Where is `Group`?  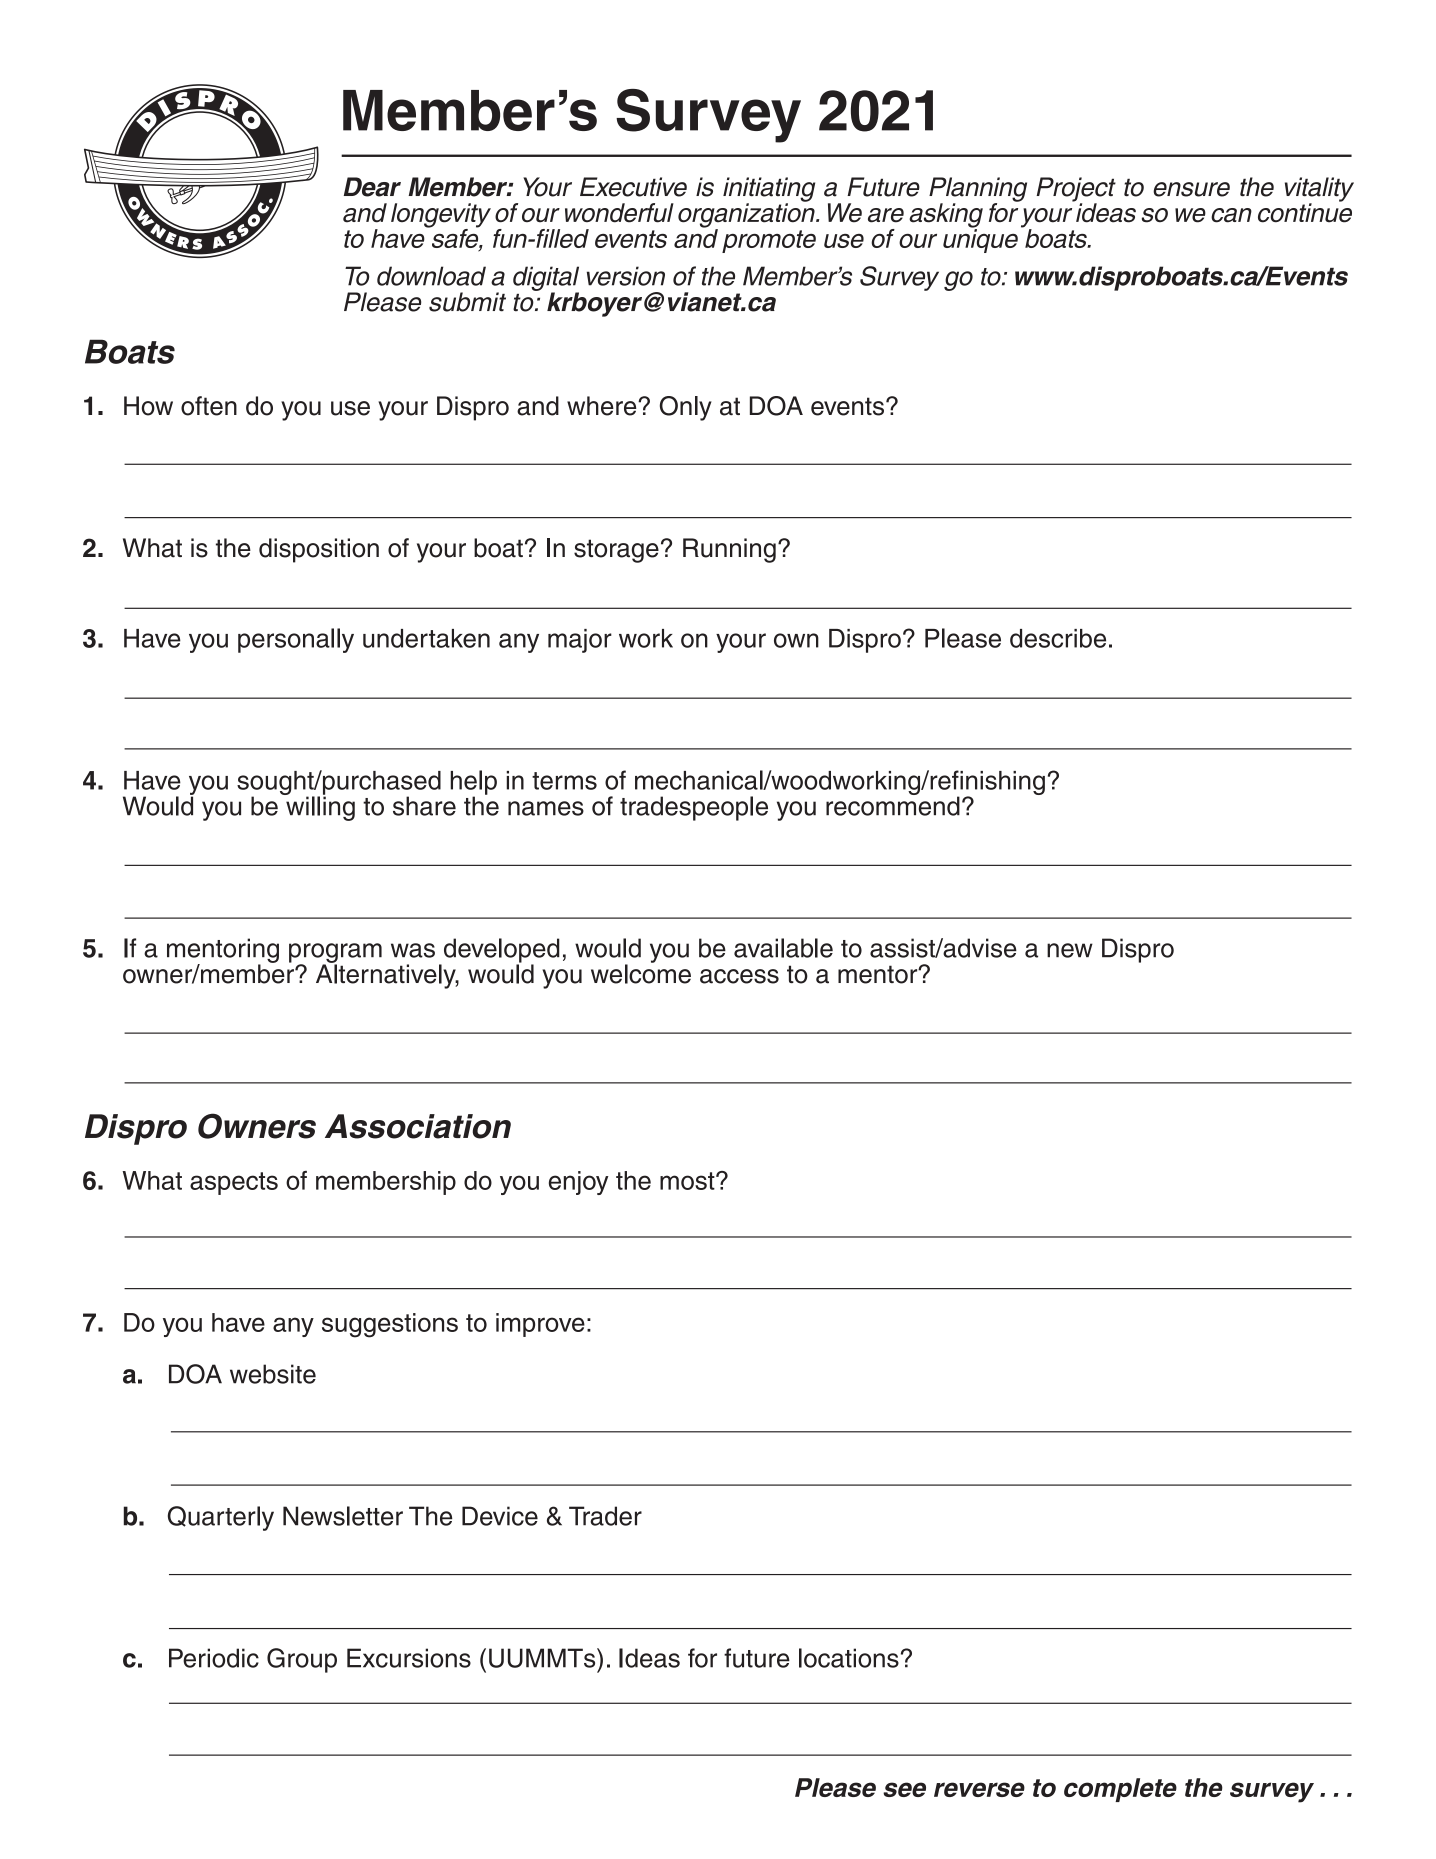 Group is located at coordinates (302, 1660).
